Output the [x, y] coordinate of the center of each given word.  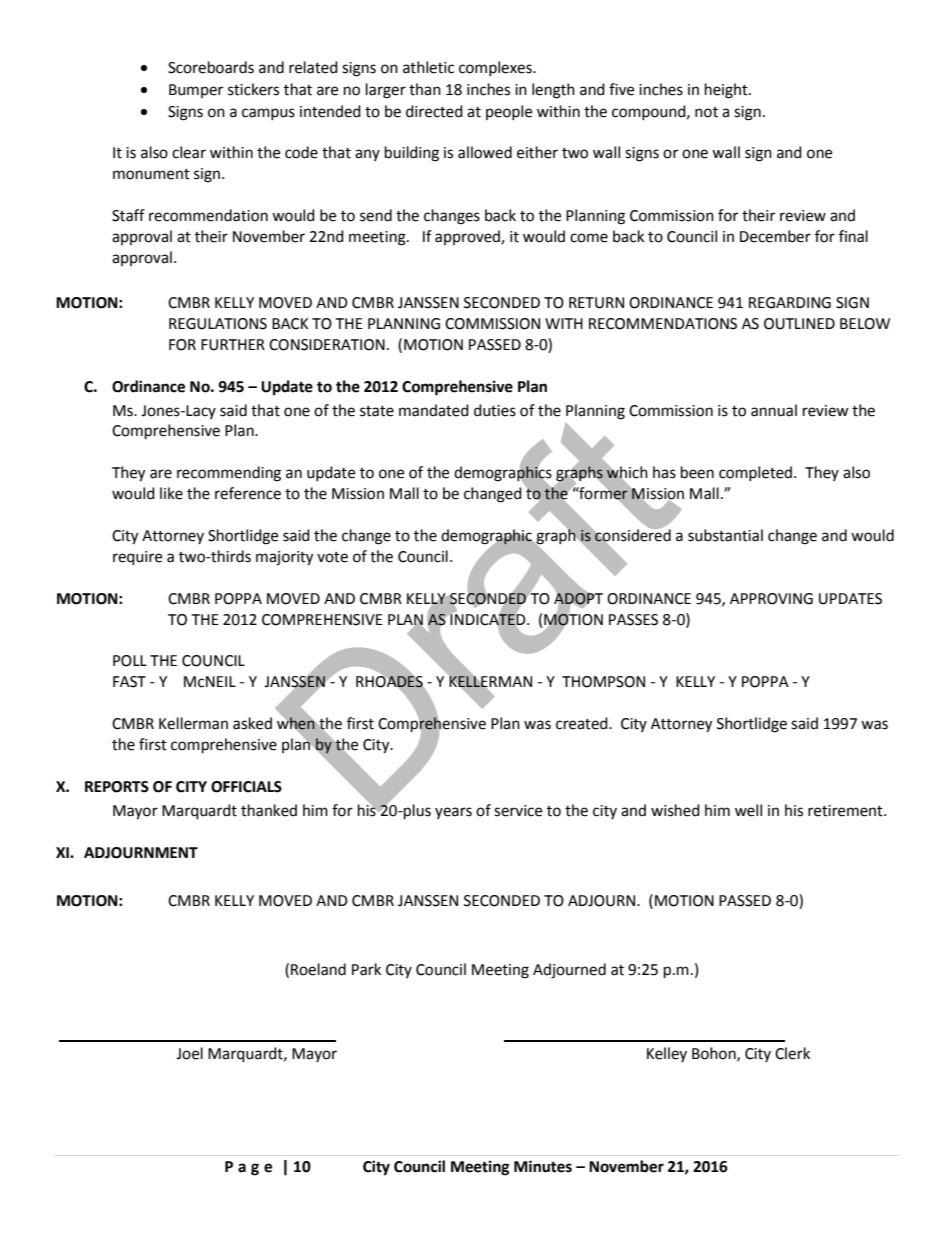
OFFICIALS [246, 787]
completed [755, 473]
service [518, 811]
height [727, 91]
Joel [189, 1053]
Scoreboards [211, 67]
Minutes [543, 1166]
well [748, 810]
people [509, 112]
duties [495, 410]
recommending [229, 474]
